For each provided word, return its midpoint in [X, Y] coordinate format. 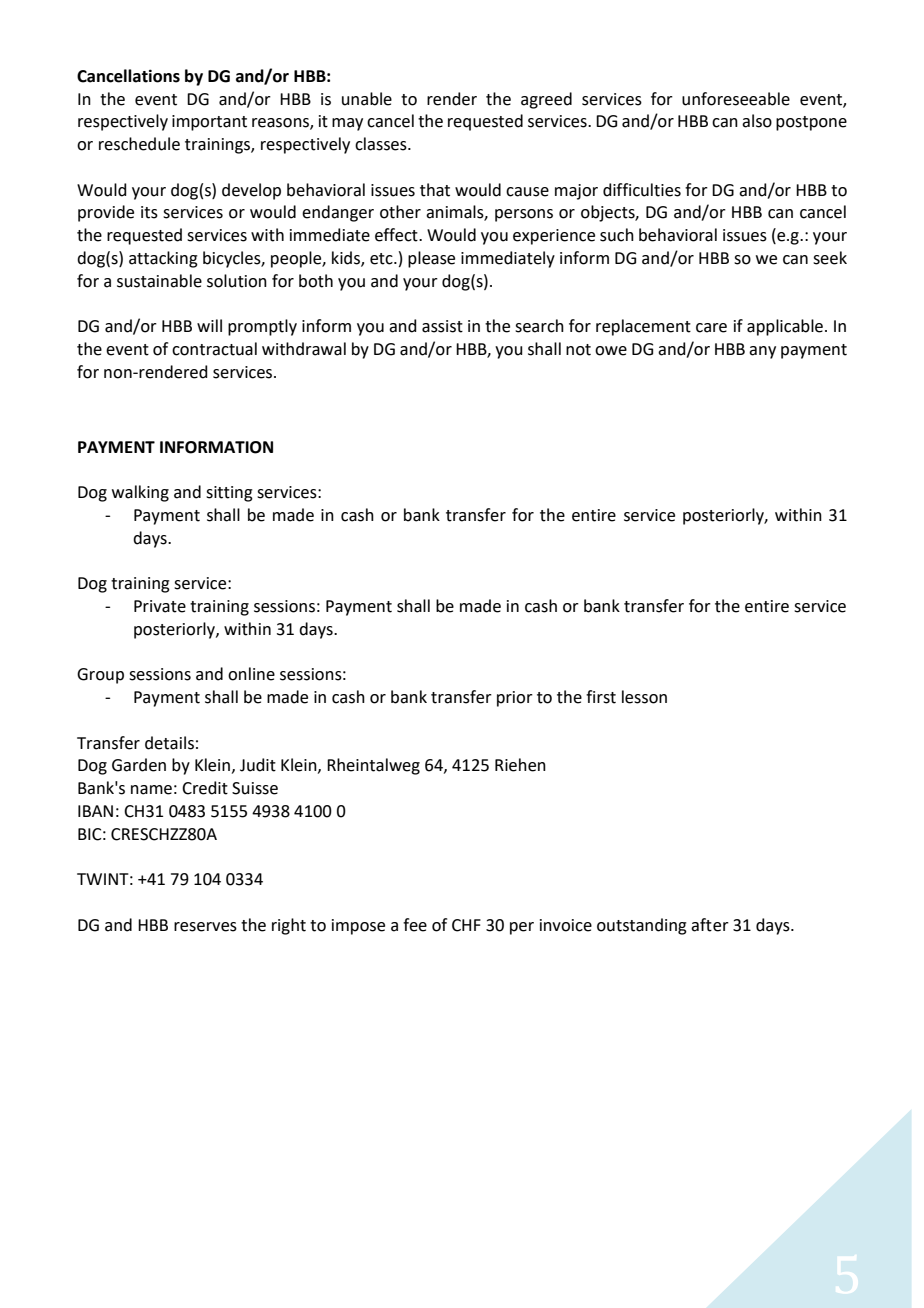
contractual [214, 349]
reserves [205, 927]
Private [160, 606]
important [209, 123]
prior [515, 699]
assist [442, 326]
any [762, 352]
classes [382, 144]
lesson [644, 697]
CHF [466, 925]
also [757, 121]
